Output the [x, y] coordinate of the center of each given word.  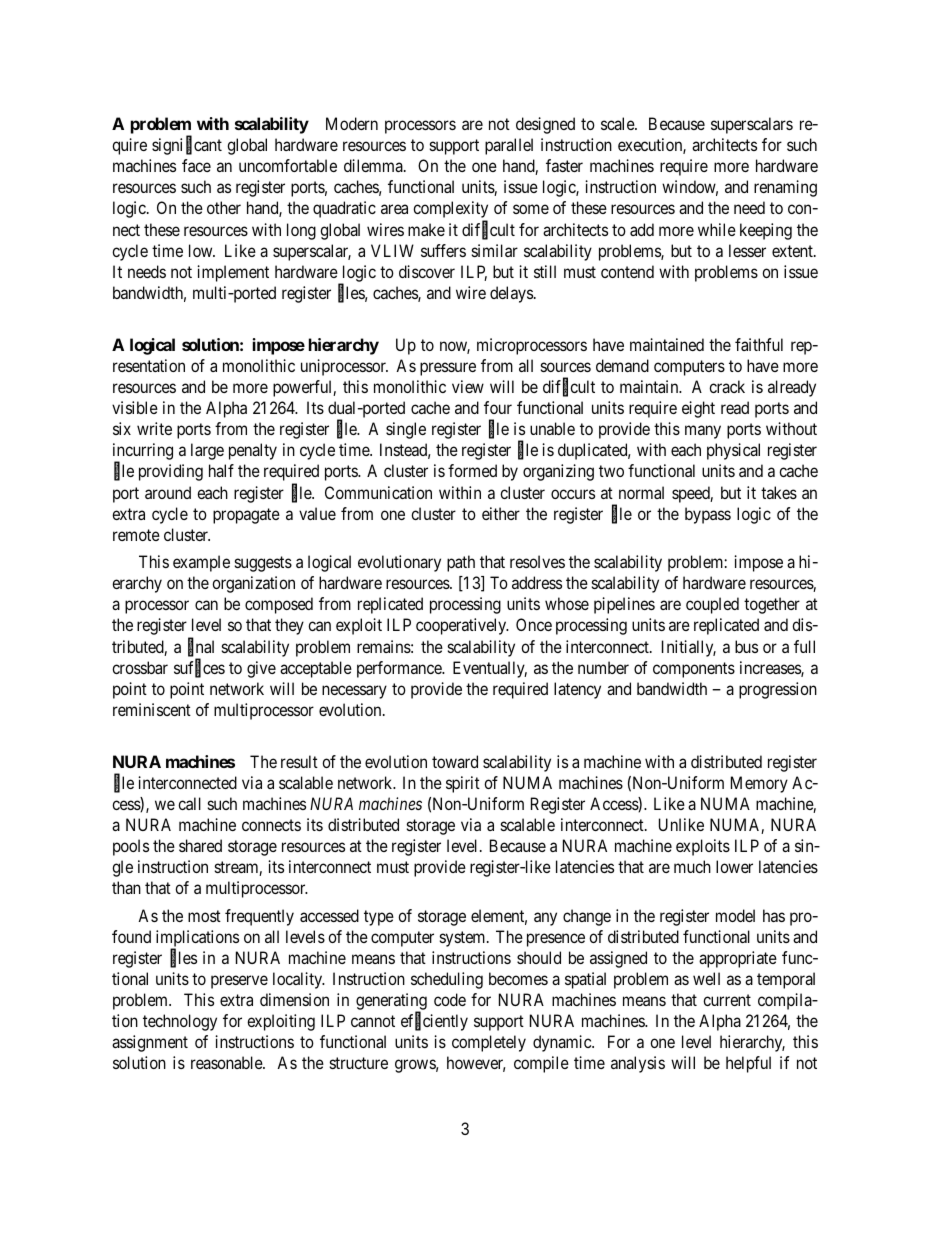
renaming [785, 188]
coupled [712, 605]
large [207, 451]
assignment [150, 1043]
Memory [759, 784]
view [468, 386]
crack [727, 386]
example [201, 563]
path [461, 563]
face [196, 165]
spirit [463, 784]
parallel [509, 146]
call [189, 803]
